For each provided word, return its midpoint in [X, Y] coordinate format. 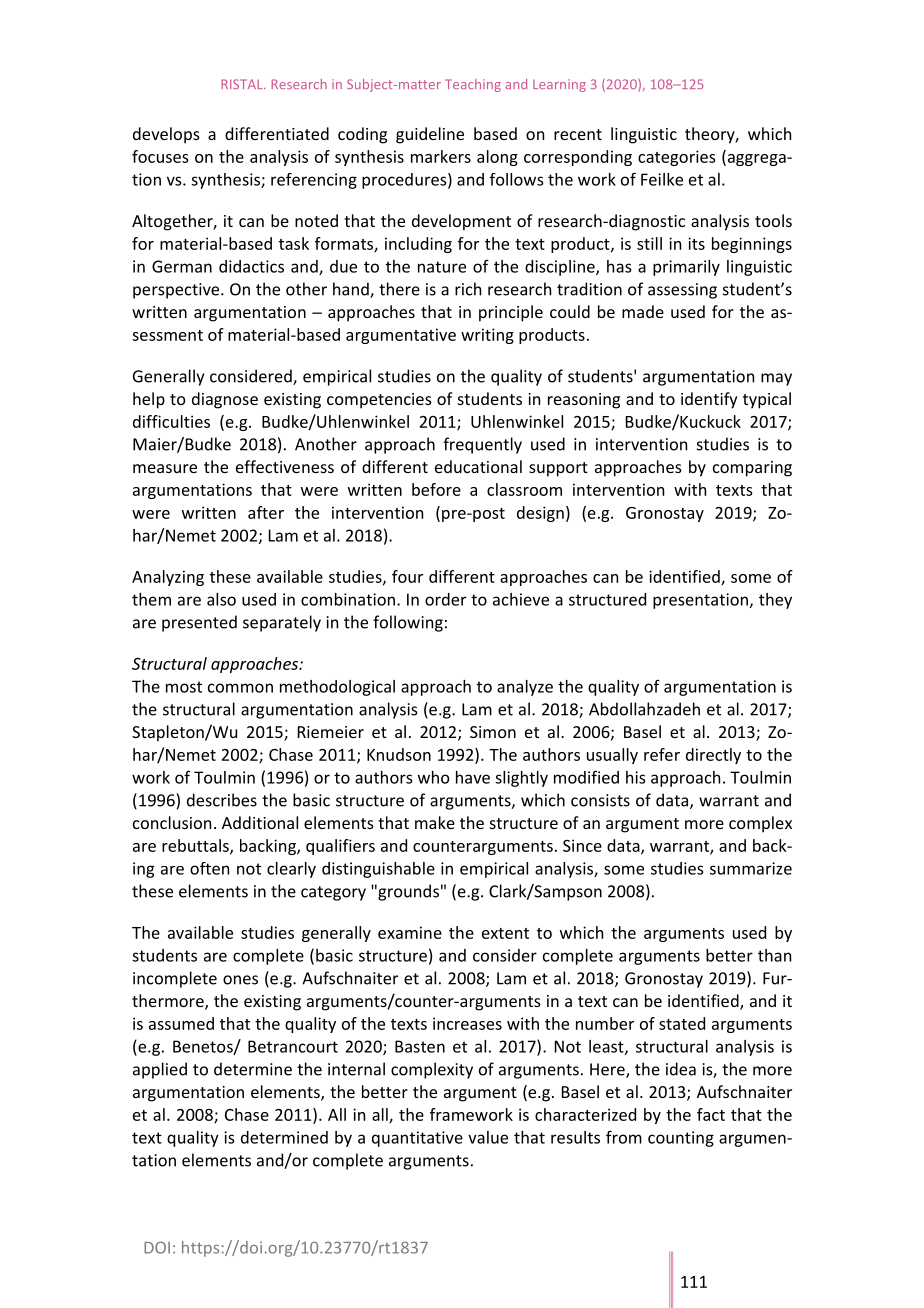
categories [677, 158]
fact [711, 1114]
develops [166, 135]
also [221, 599]
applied [160, 1070]
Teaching [473, 85]
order [445, 599]
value [488, 1137]
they [775, 601]
